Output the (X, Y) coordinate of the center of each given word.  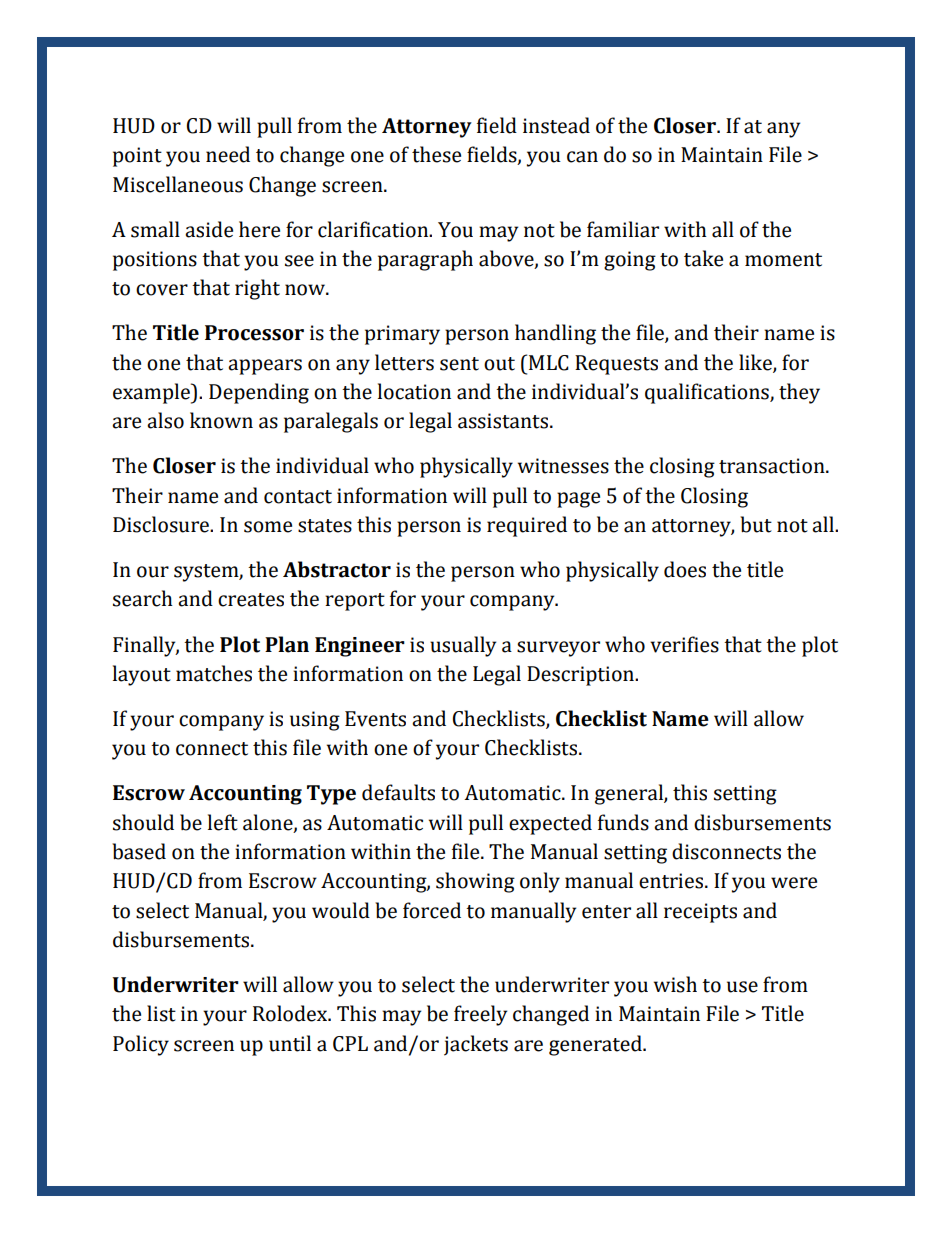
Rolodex (291, 1013)
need (228, 154)
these (436, 154)
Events (375, 719)
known (221, 420)
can (582, 157)
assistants (503, 421)
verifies (684, 644)
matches (214, 673)
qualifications (708, 393)
